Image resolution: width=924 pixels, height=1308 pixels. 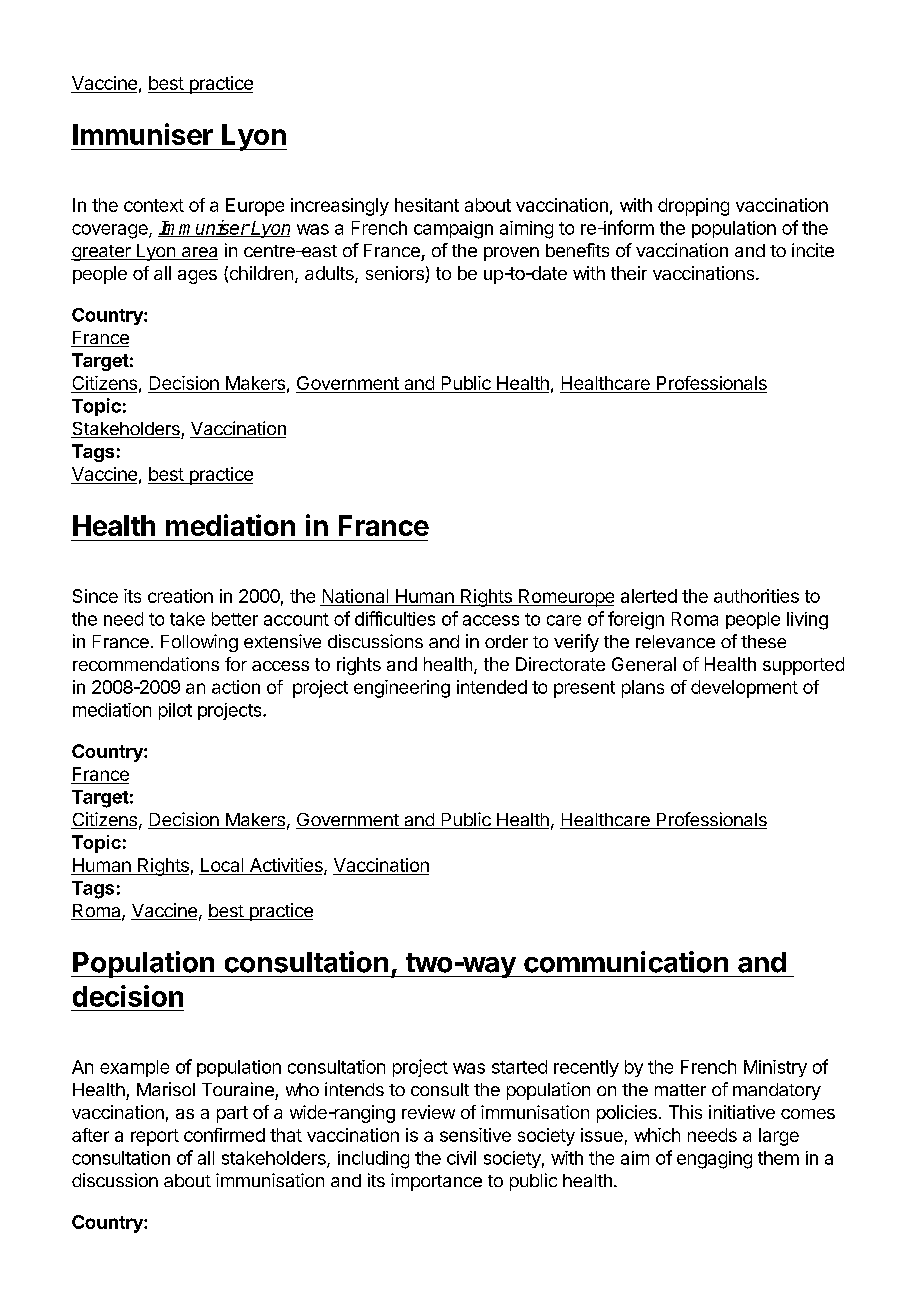 What do you see at coordinates (155, 1137) in the document?
I see `report` at bounding box center [155, 1137].
